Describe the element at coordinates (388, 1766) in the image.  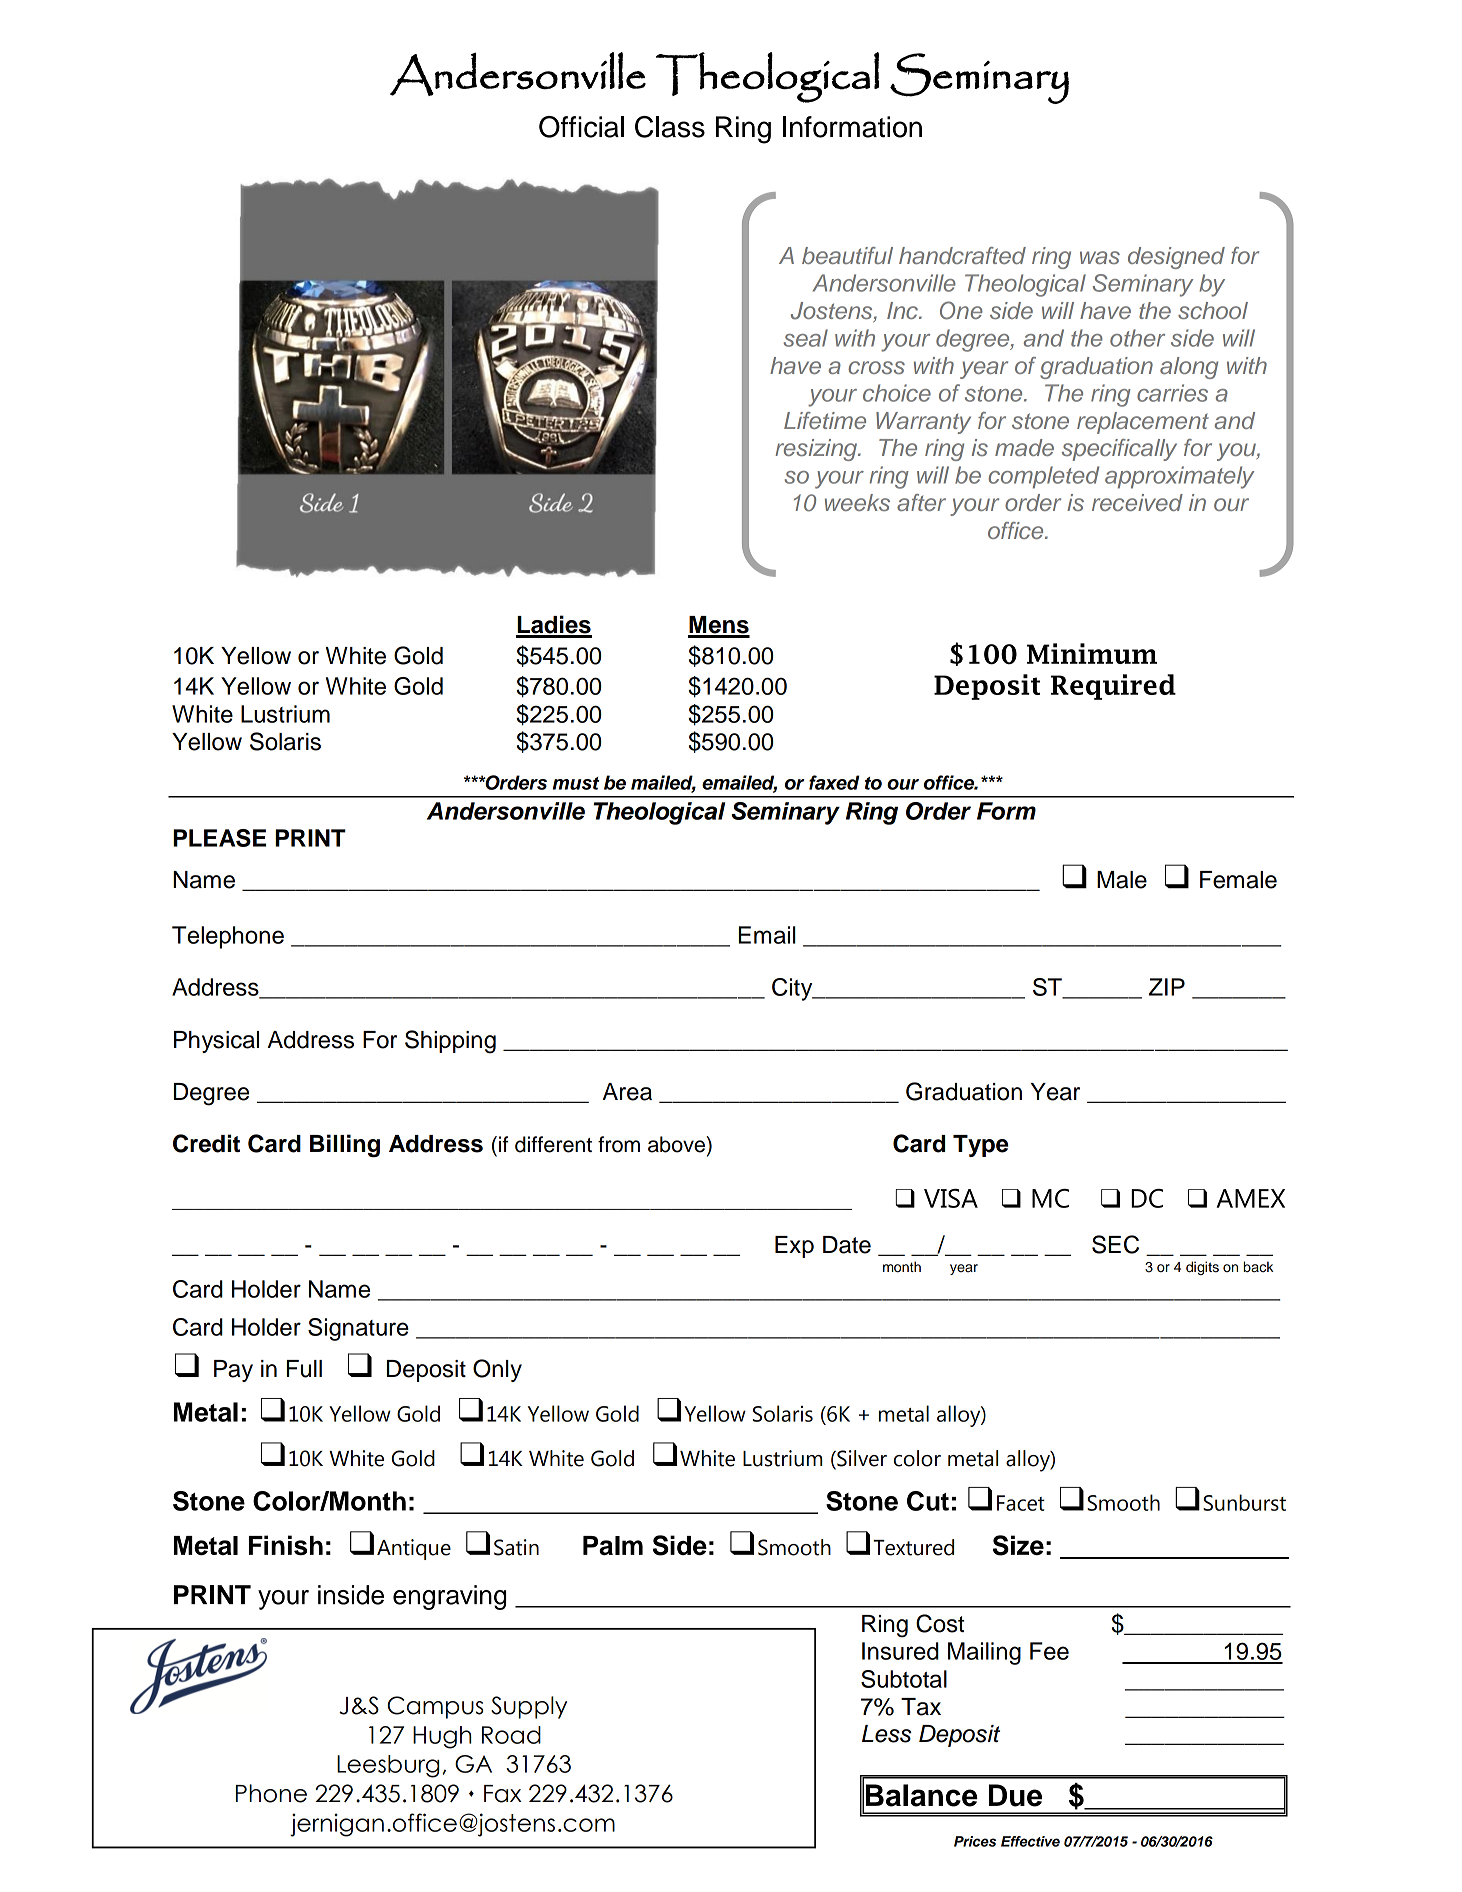
I see `Leesburg` at that location.
